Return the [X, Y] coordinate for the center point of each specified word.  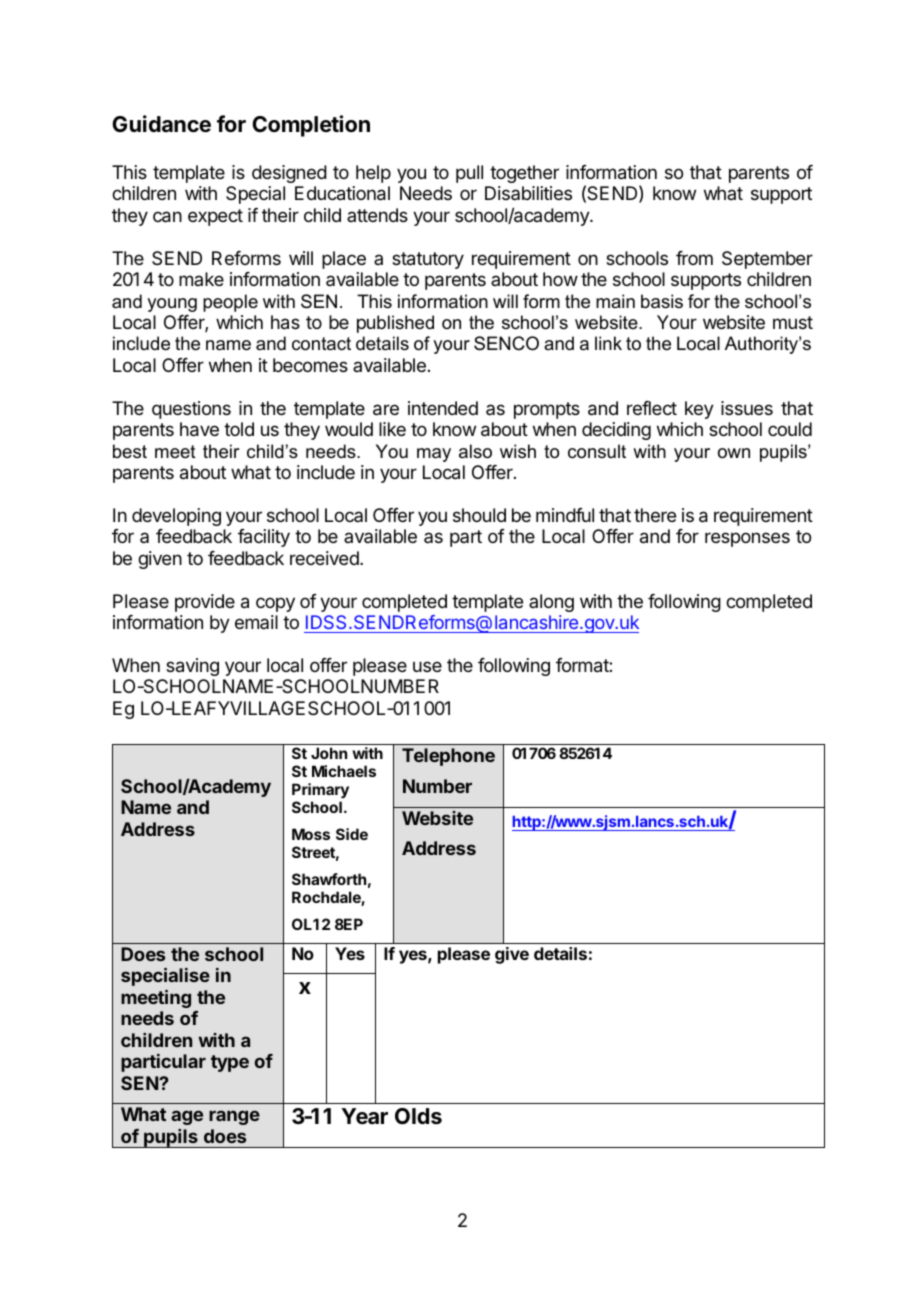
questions [191, 410]
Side [352, 834]
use [427, 666]
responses [747, 539]
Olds [418, 1116]
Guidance [161, 124]
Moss [311, 834]
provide [205, 603]
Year [365, 1116]
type [230, 1063]
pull [469, 174]
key [699, 410]
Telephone [448, 757]
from [694, 258]
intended [443, 408]
